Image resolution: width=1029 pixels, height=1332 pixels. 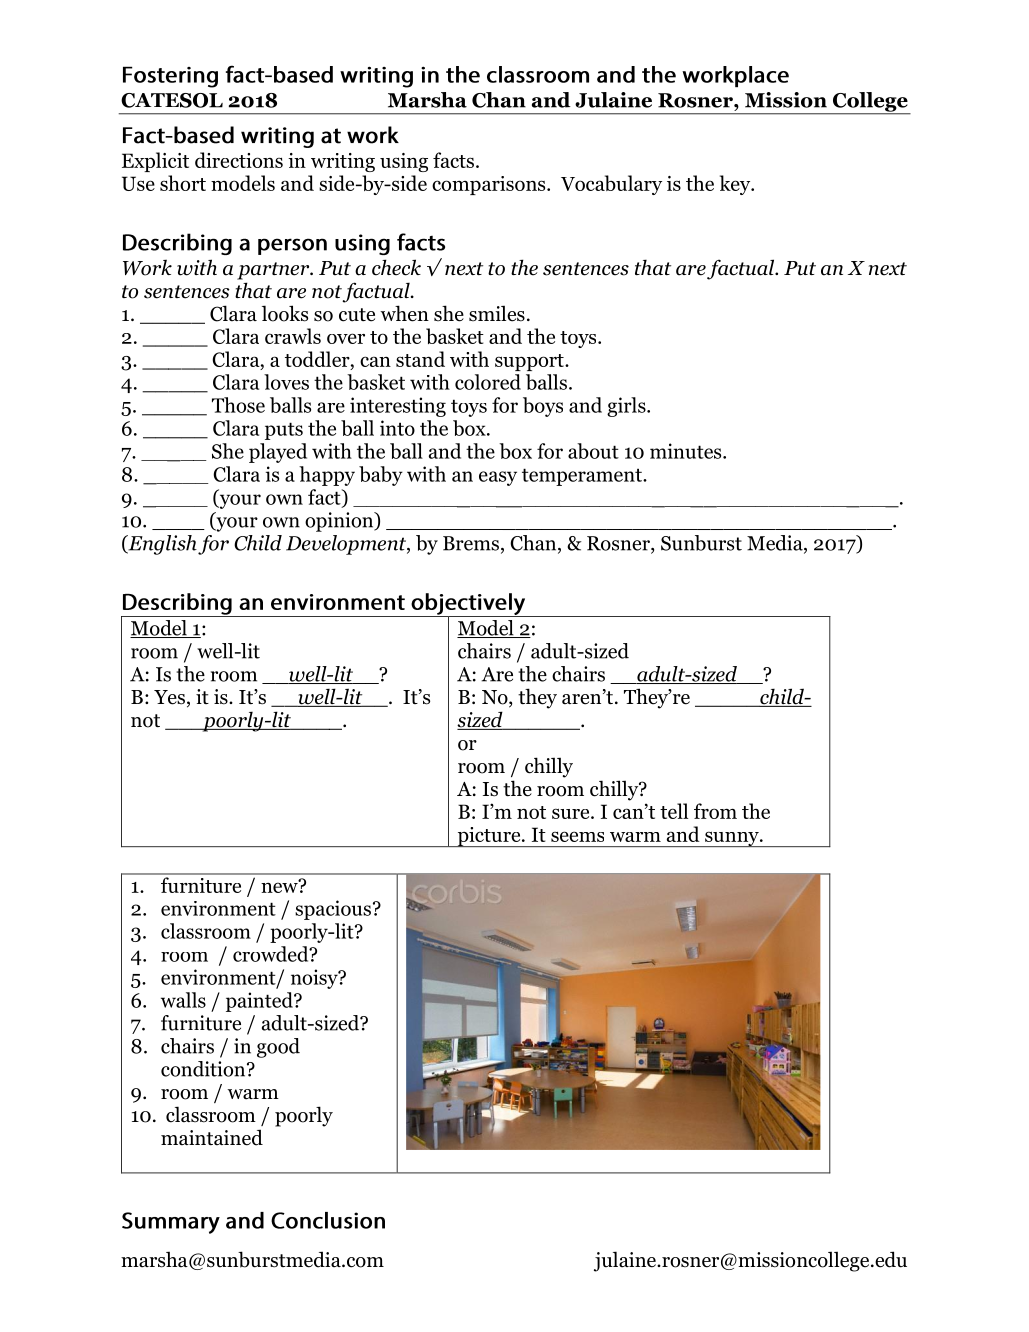 What do you see at coordinates (577, 836) in the image?
I see `seems` at bounding box center [577, 836].
